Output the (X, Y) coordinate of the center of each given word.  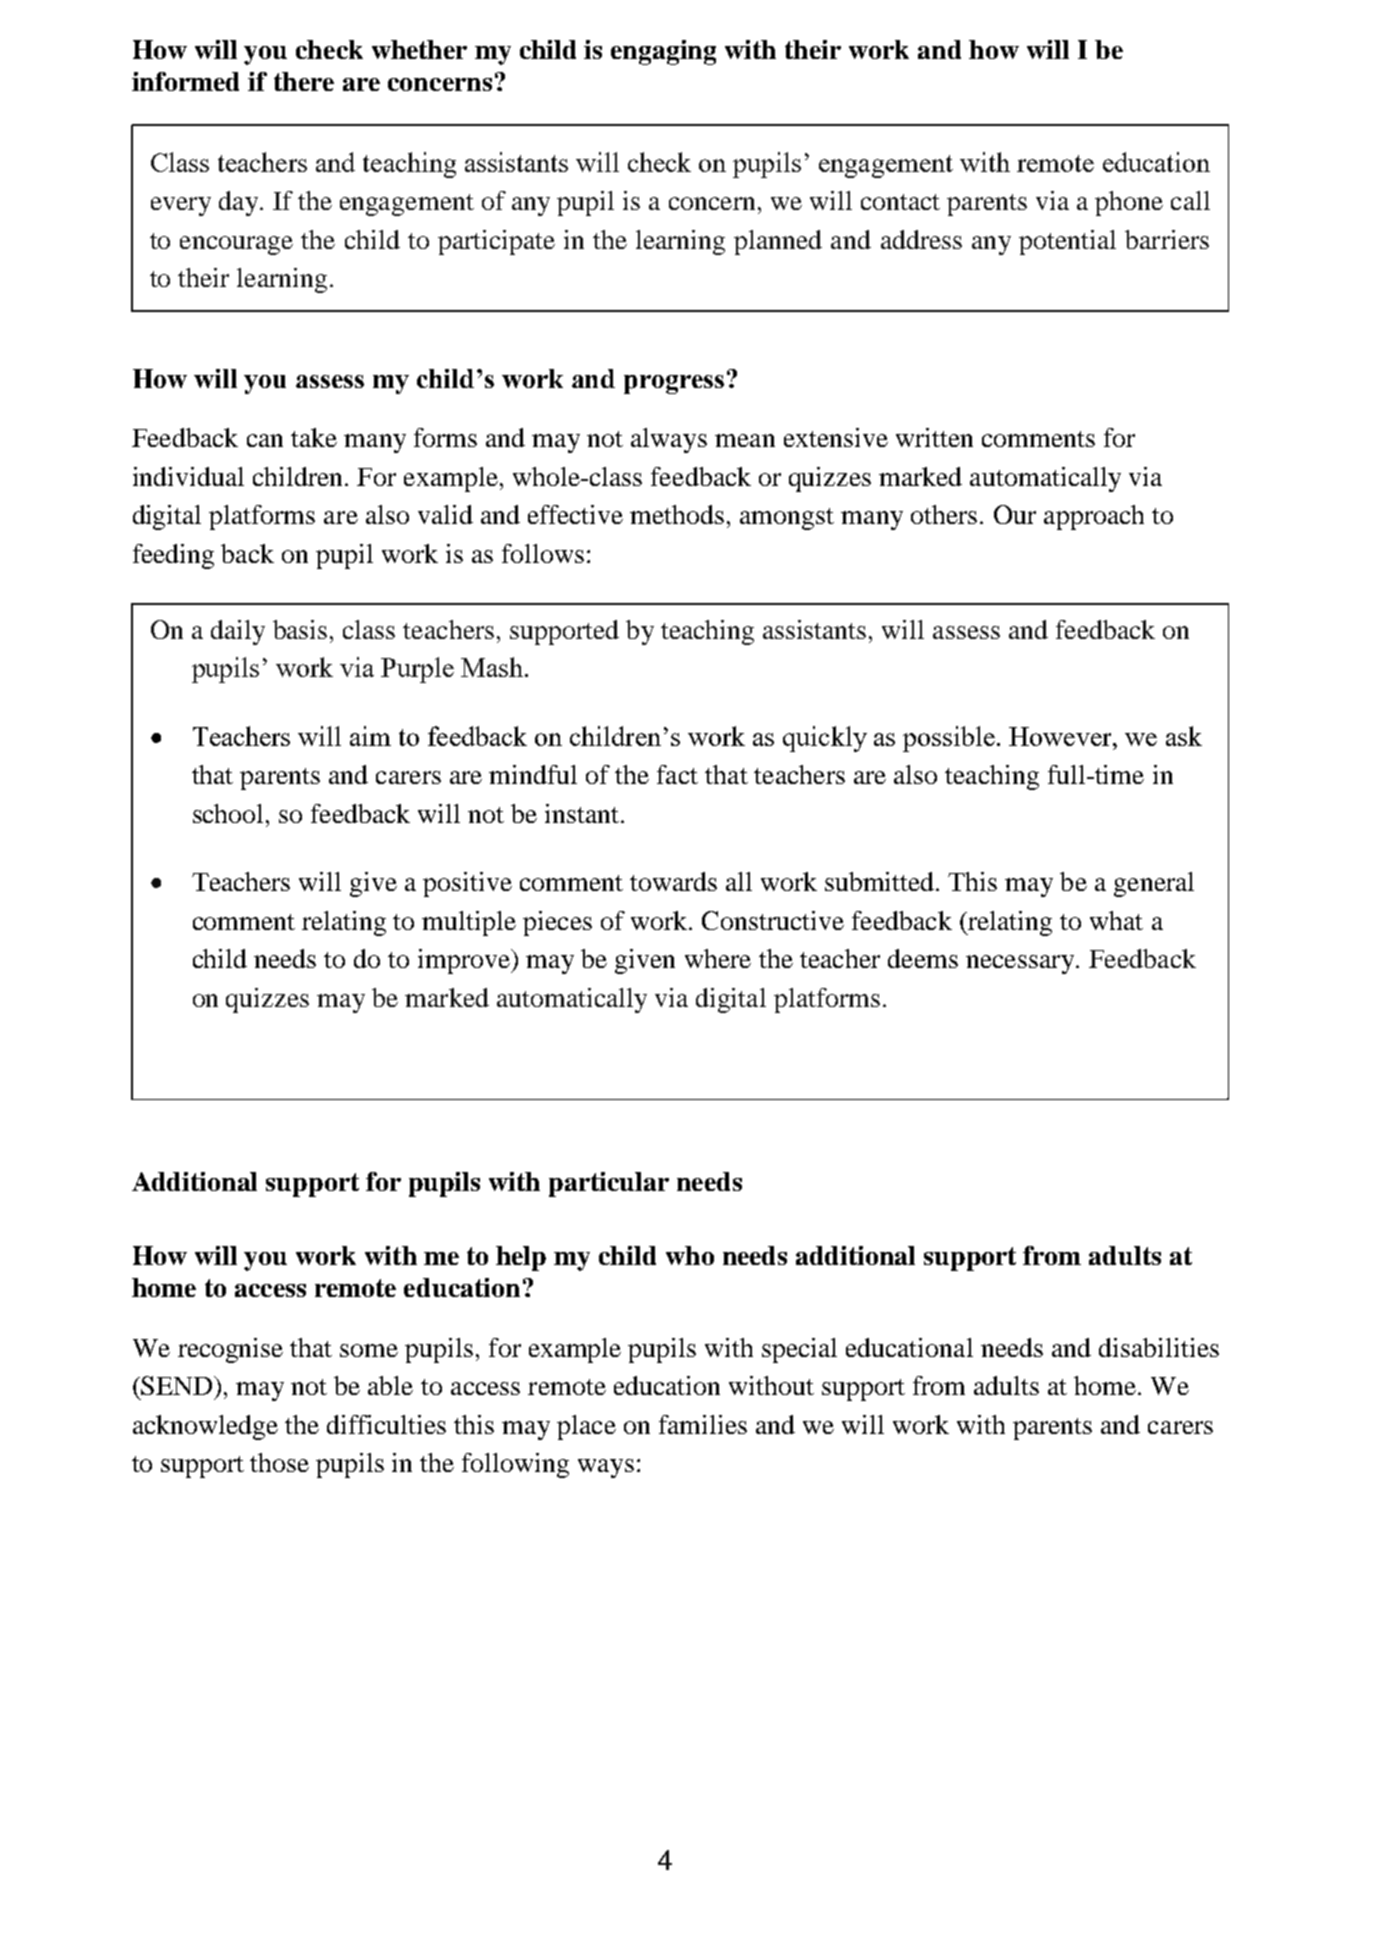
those (279, 1462)
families (703, 1424)
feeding (173, 556)
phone (1129, 203)
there (304, 81)
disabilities (1159, 1347)
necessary (1020, 964)
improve (465, 961)
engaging (663, 52)
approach (1094, 517)
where (718, 958)
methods (677, 514)
